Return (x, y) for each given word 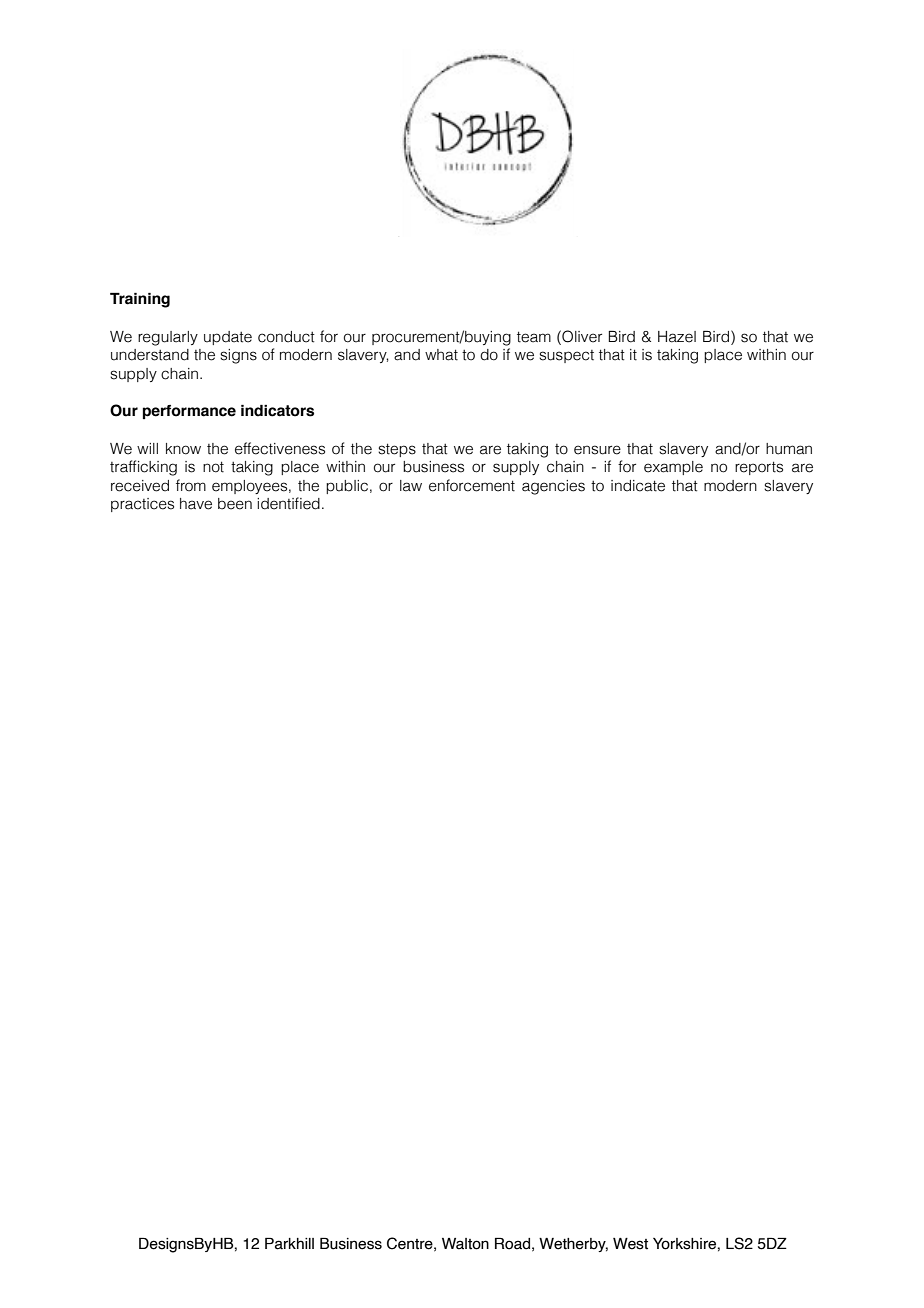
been (235, 504)
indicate (638, 486)
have (196, 504)
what (441, 355)
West (630, 1244)
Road (512, 1244)
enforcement (472, 485)
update (228, 338)
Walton (465, 1244)
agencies (553, 487)
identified (288, 503)
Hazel (677, 337)
